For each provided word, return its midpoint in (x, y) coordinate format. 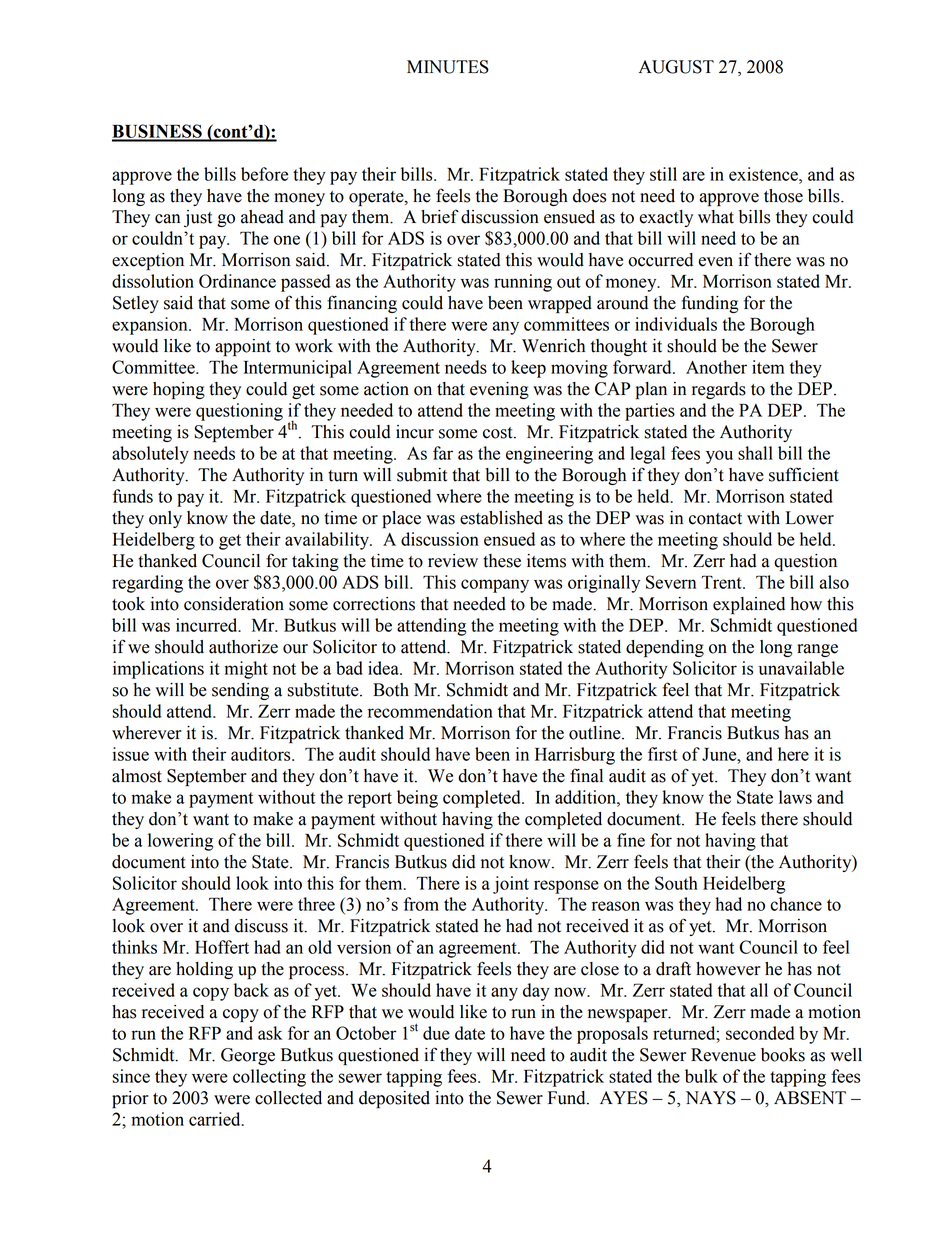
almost (137, 776)
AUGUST (676, 67)
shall (755, 453)
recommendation (430, 711)
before (264, 174)
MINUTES (448, 67)
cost (499, 433)
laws (795, 797)
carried (216, 1119)
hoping (179, 390)
